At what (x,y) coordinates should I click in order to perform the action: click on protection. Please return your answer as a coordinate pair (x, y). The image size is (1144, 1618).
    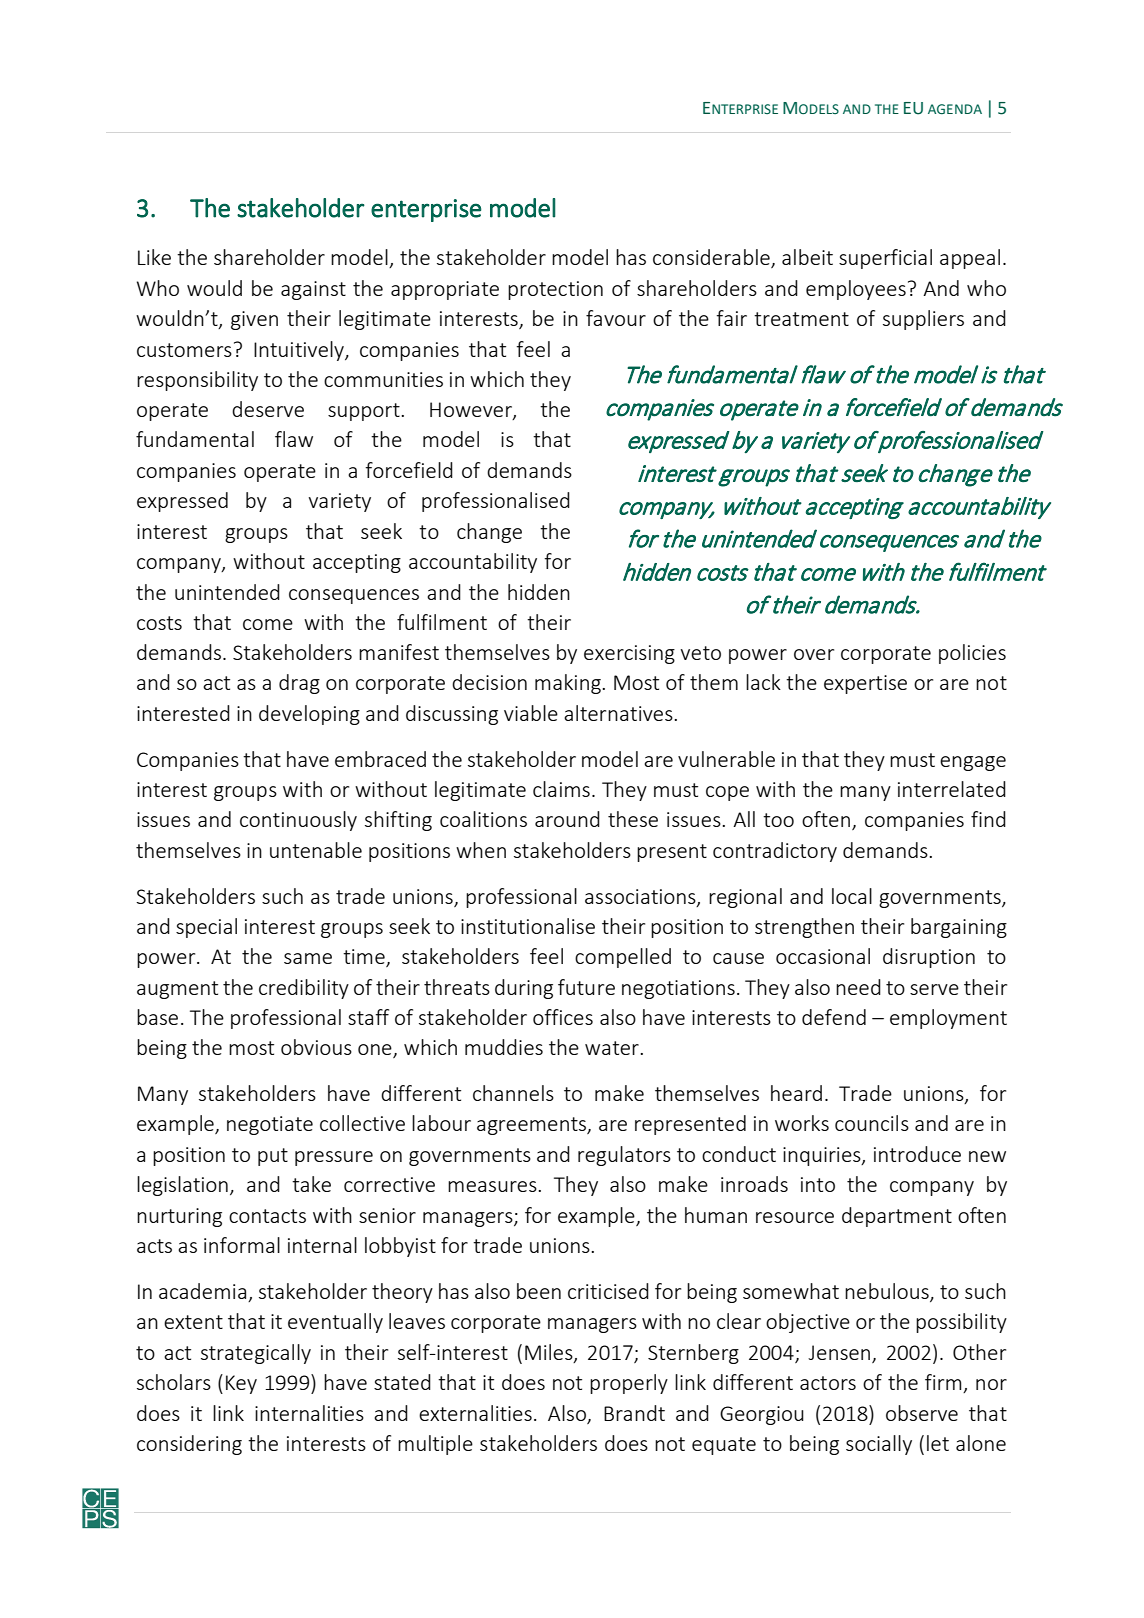
    Looking at the image, I should click on (555, 290).
